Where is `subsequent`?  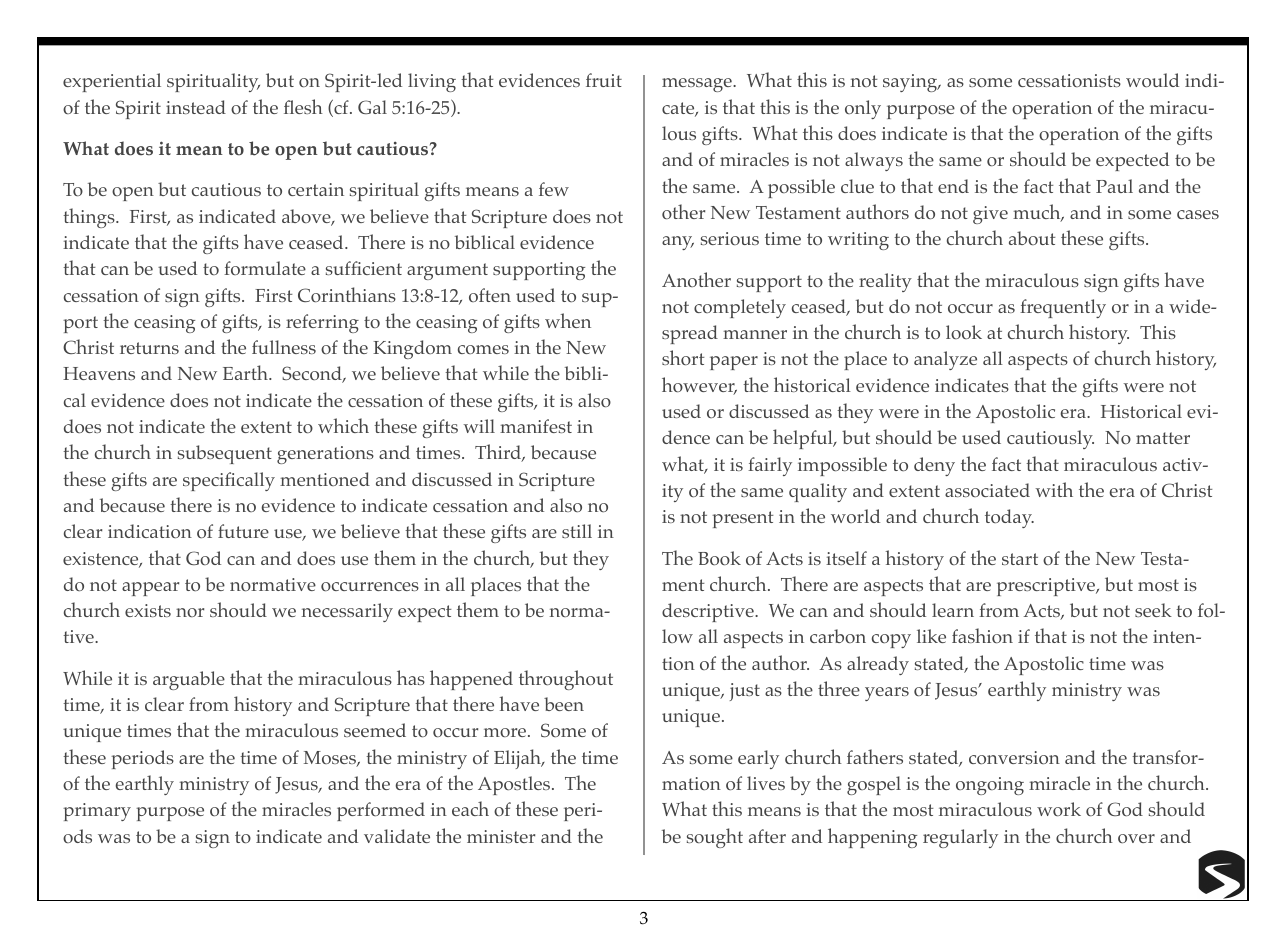 subsequent is located at coordinates (225, 454).
